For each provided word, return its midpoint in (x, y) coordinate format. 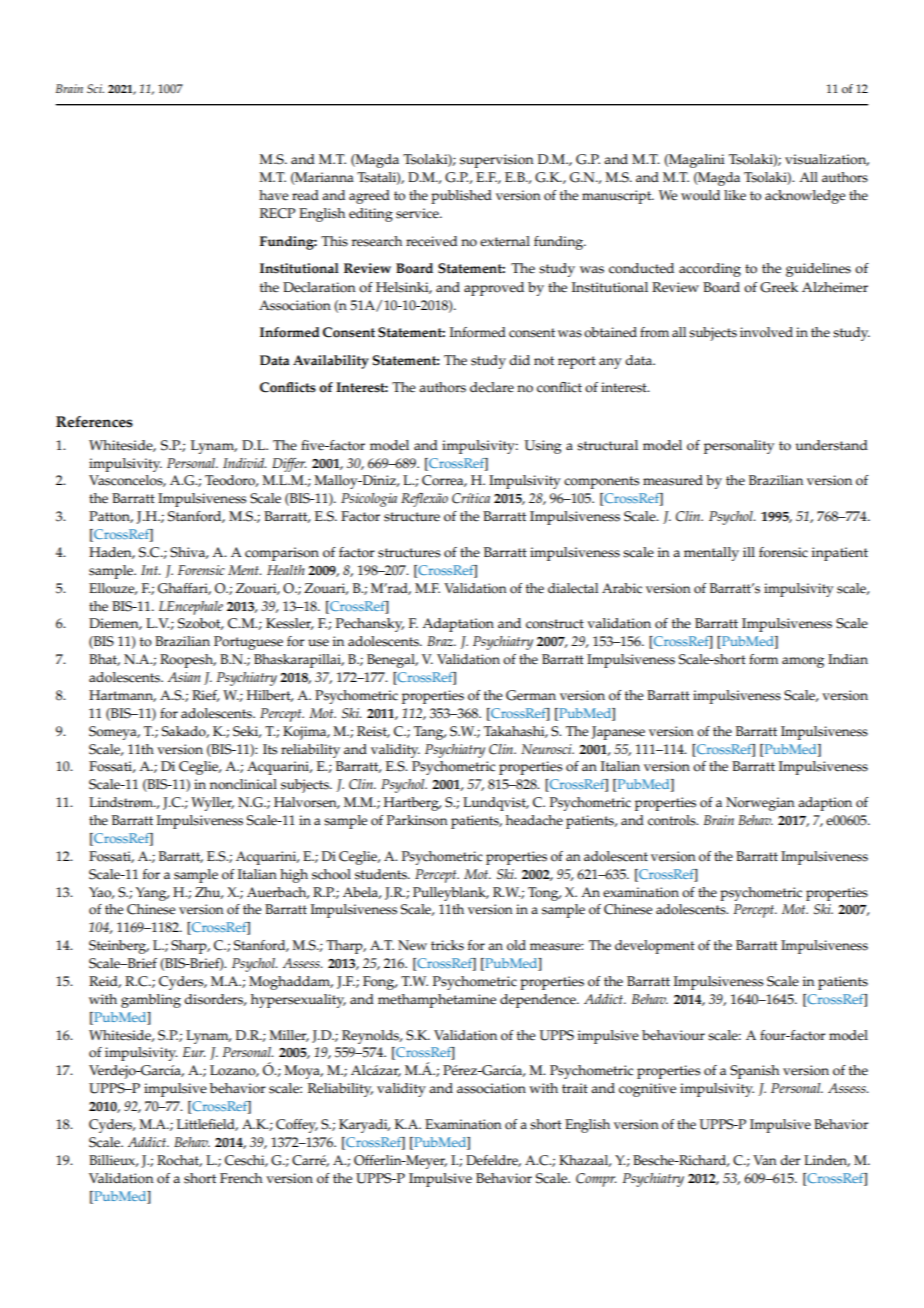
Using (543, 447)
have (273, 195)
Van (765, 1160)
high (294, 876)
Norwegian (760, 804)
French (241, 1178)
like (735, 195)
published (461, 197)
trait (575, 1088)
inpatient (840, 554)
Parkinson (417, 820)
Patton (111, 517)
